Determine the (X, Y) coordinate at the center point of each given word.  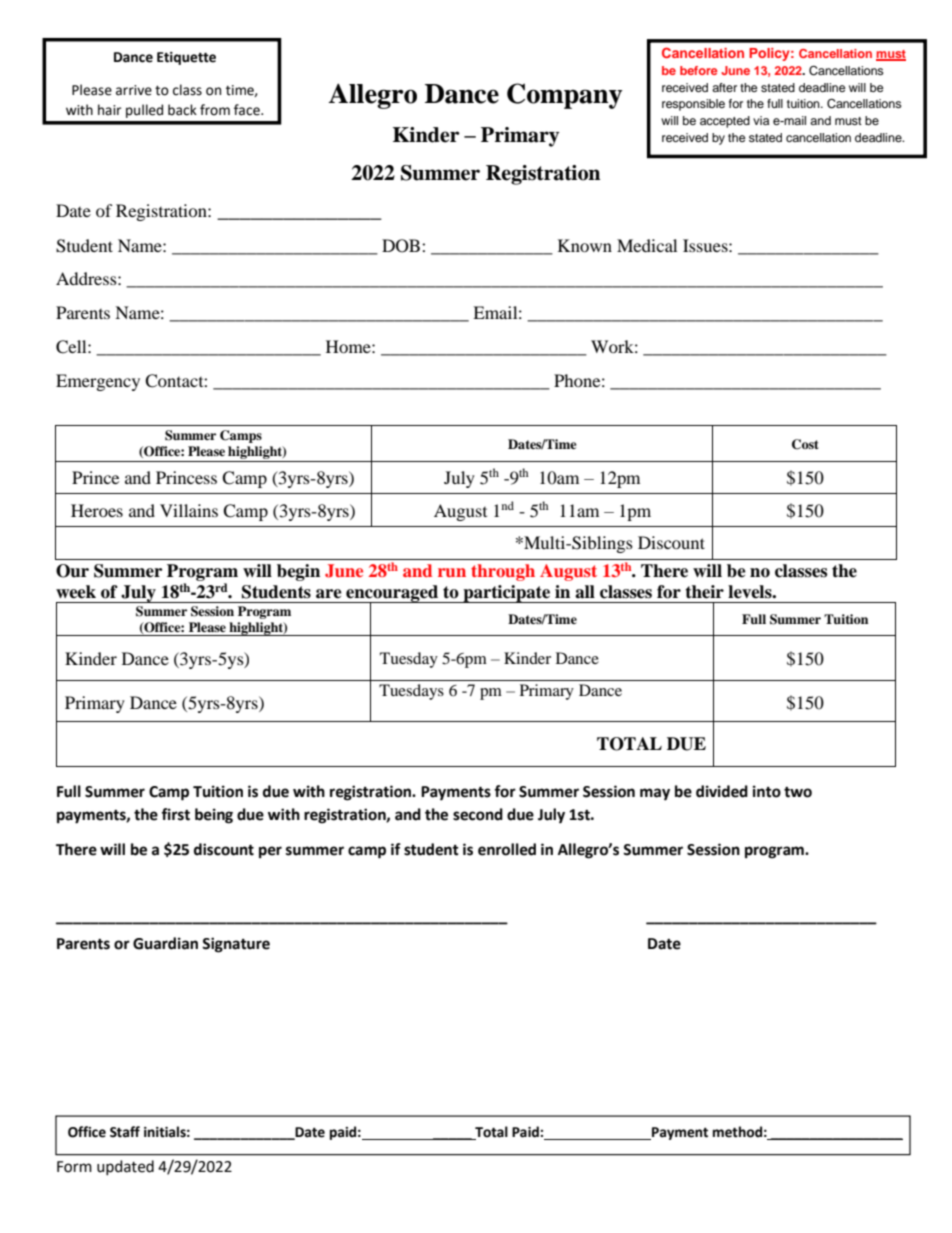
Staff (125, 1132)
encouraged (392, 595)
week (76, 592)
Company (565, 96)
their (704, 592)
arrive (134, 90)
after (724, 87)
